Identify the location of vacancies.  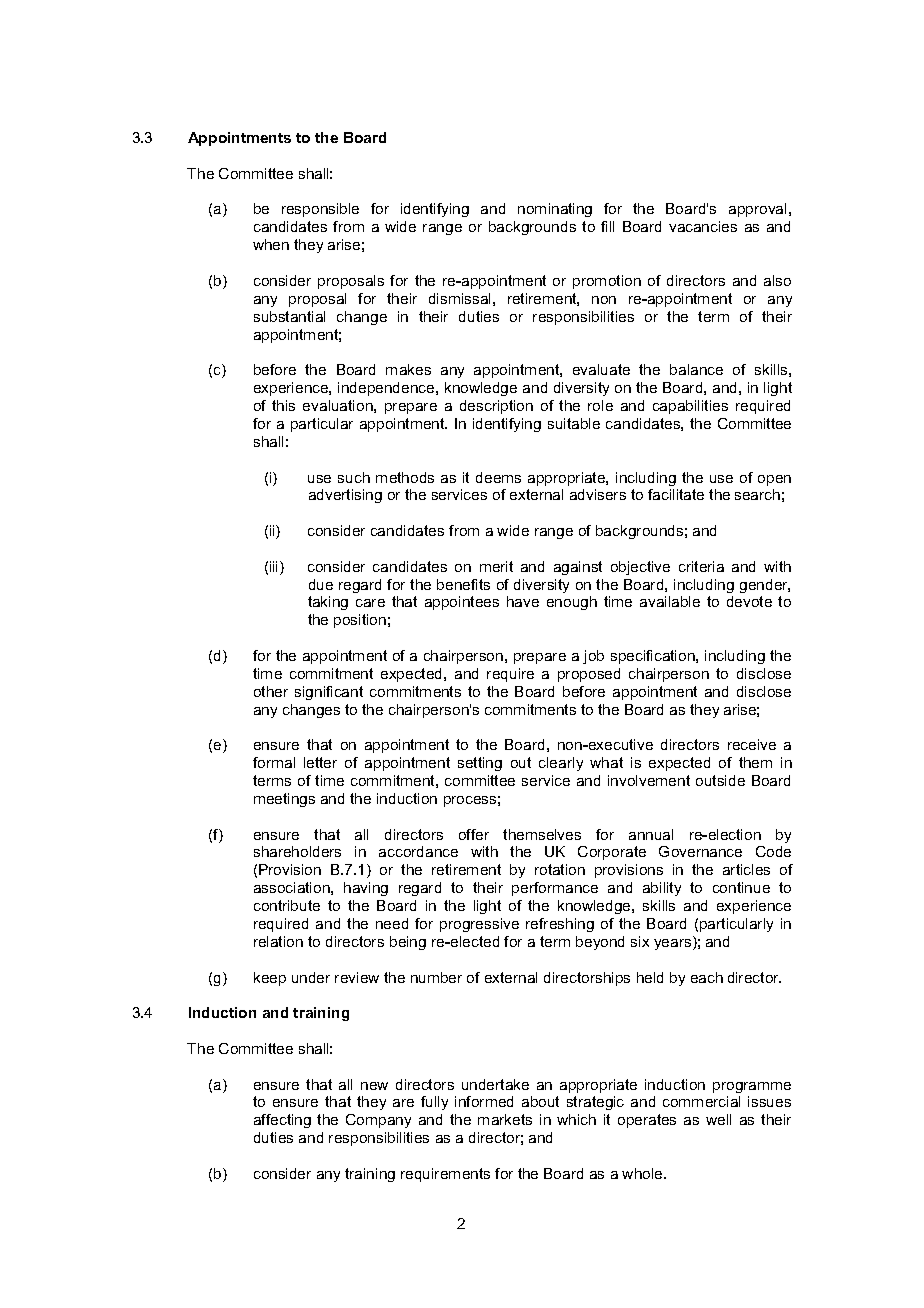
(703, 226).
